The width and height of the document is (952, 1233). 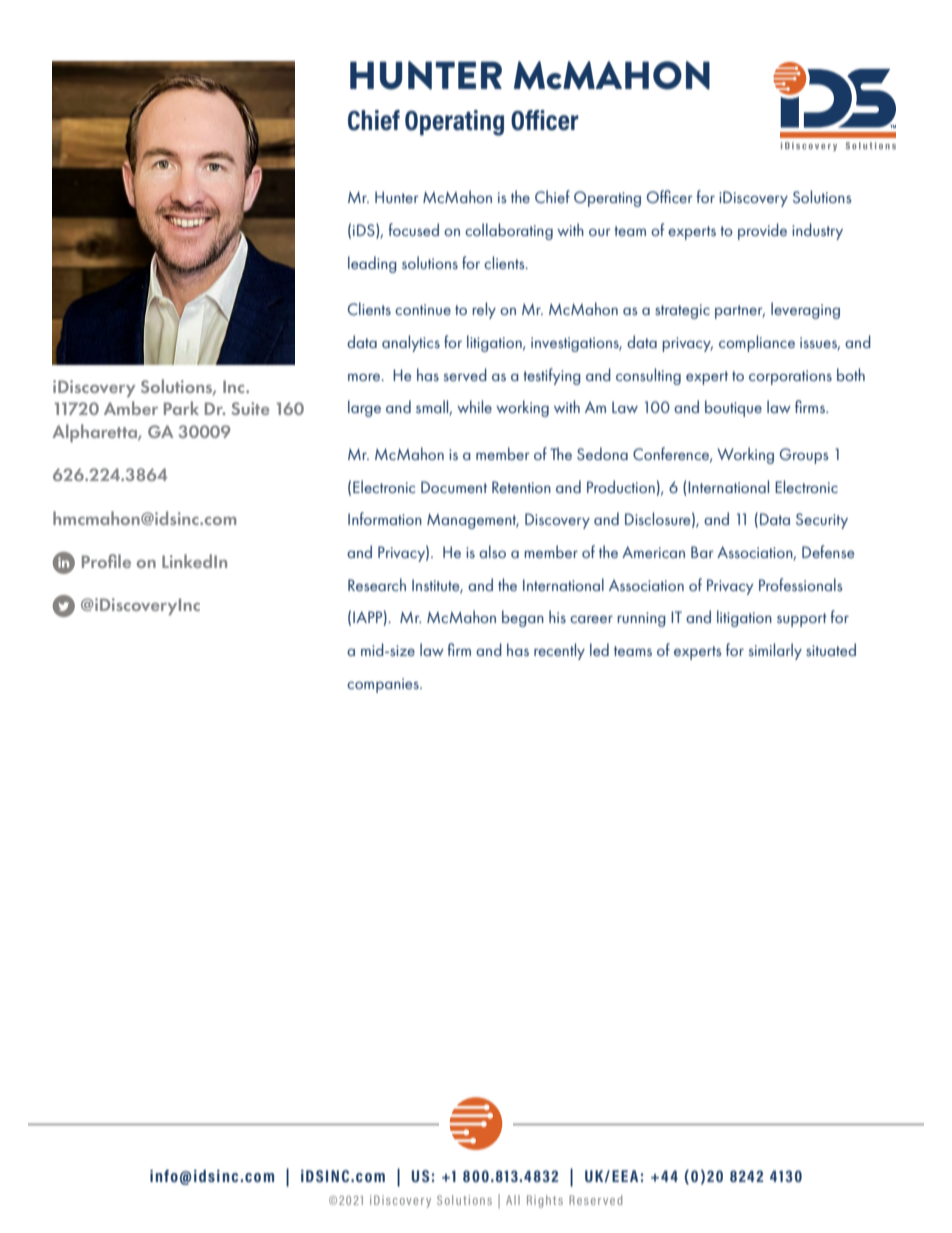 I want to click on Profile, so click(x=106, y=561).
